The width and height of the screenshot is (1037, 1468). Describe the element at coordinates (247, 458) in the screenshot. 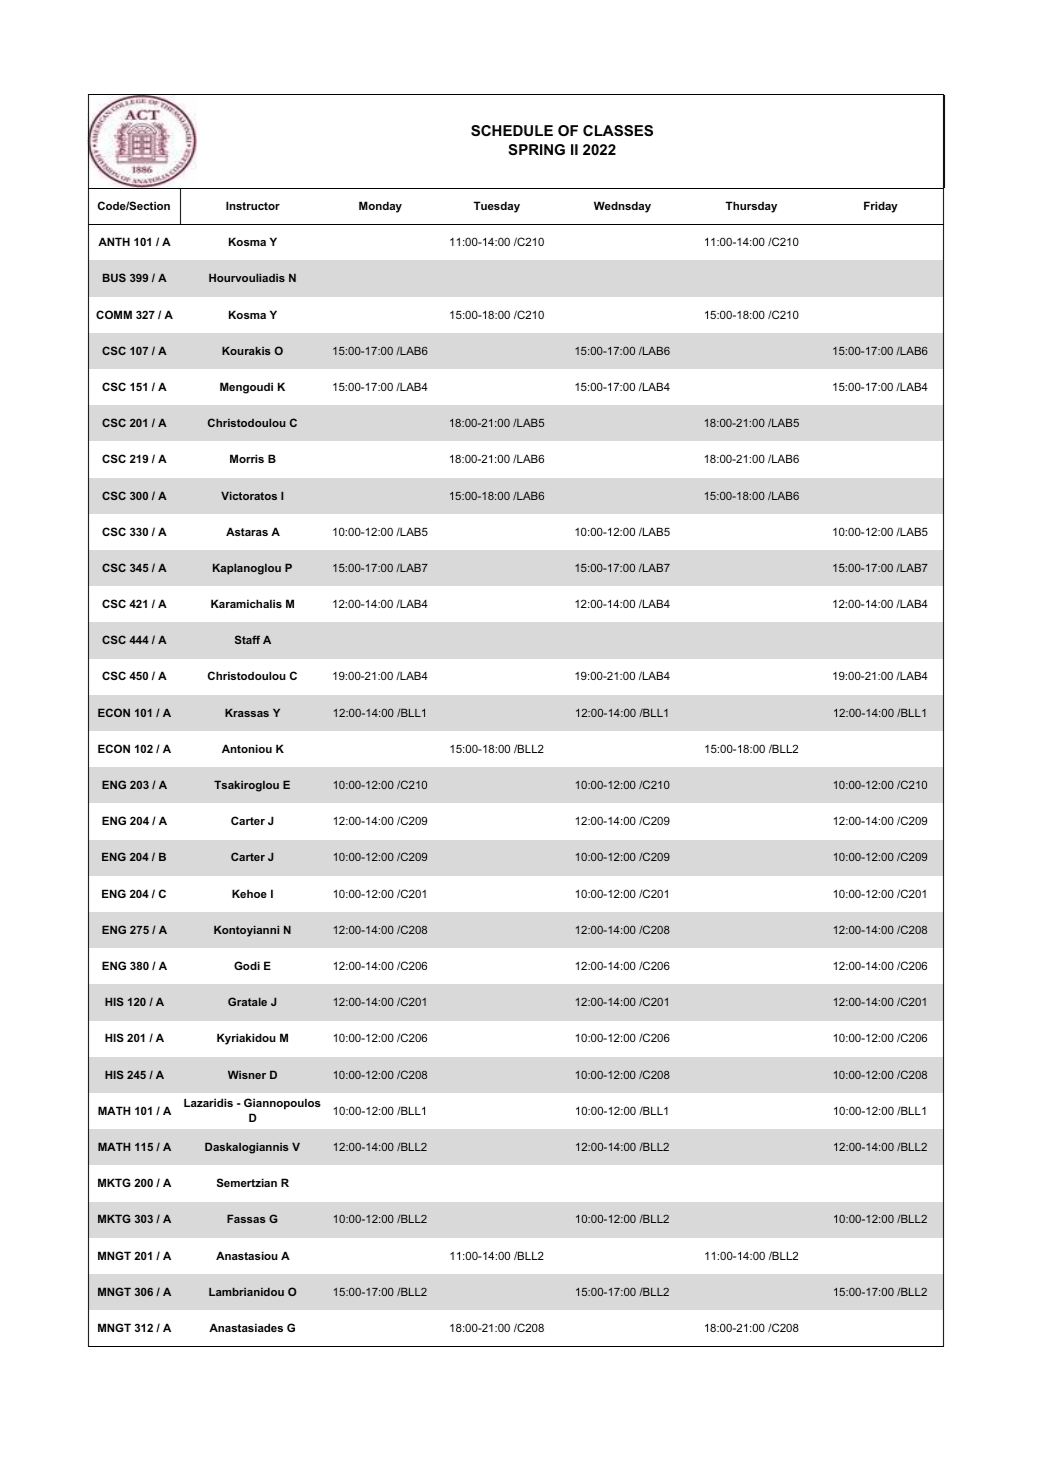

I see `Morris` at that location.
